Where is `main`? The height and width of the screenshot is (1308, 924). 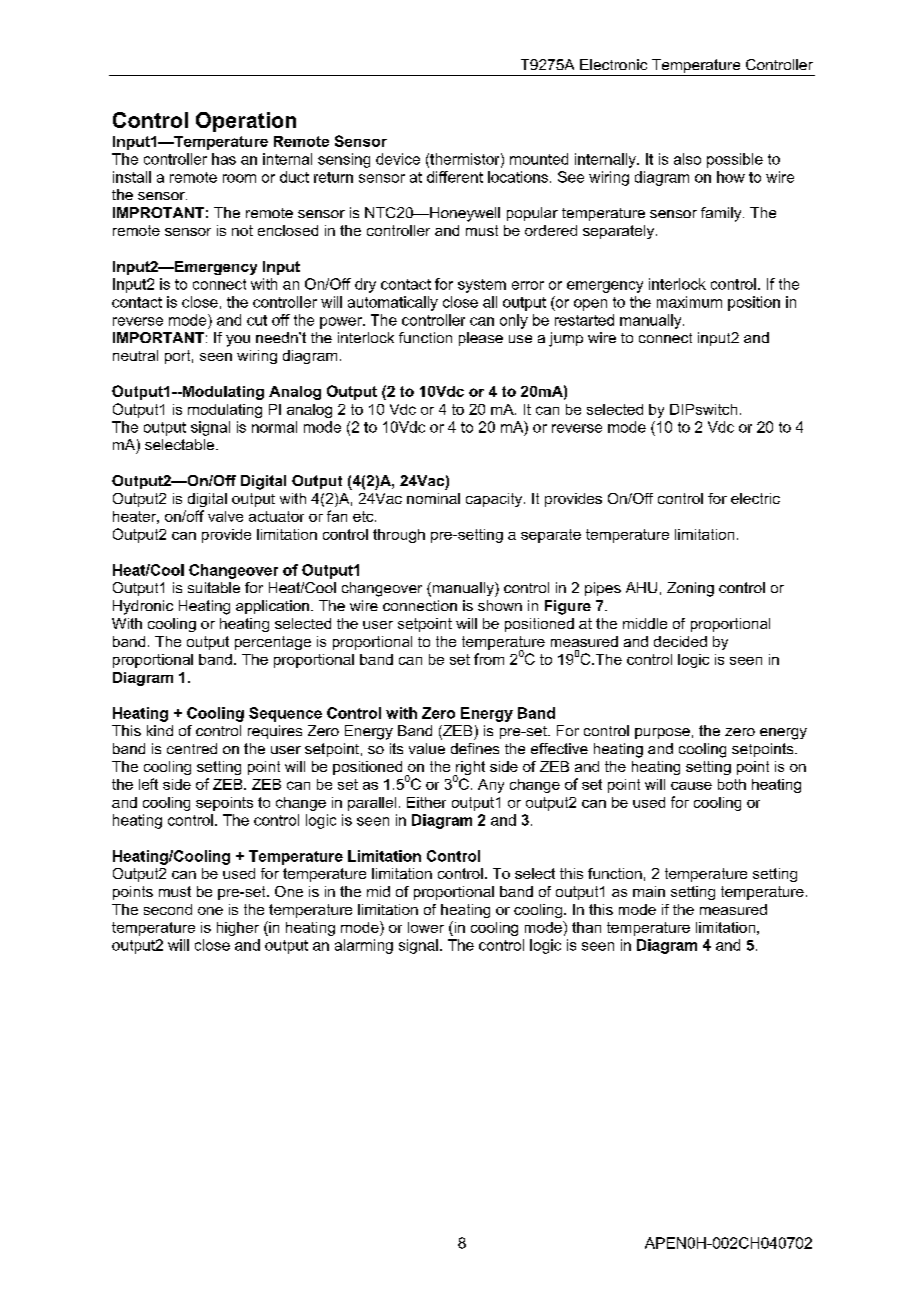 main is located at coordinates (649, 891).
